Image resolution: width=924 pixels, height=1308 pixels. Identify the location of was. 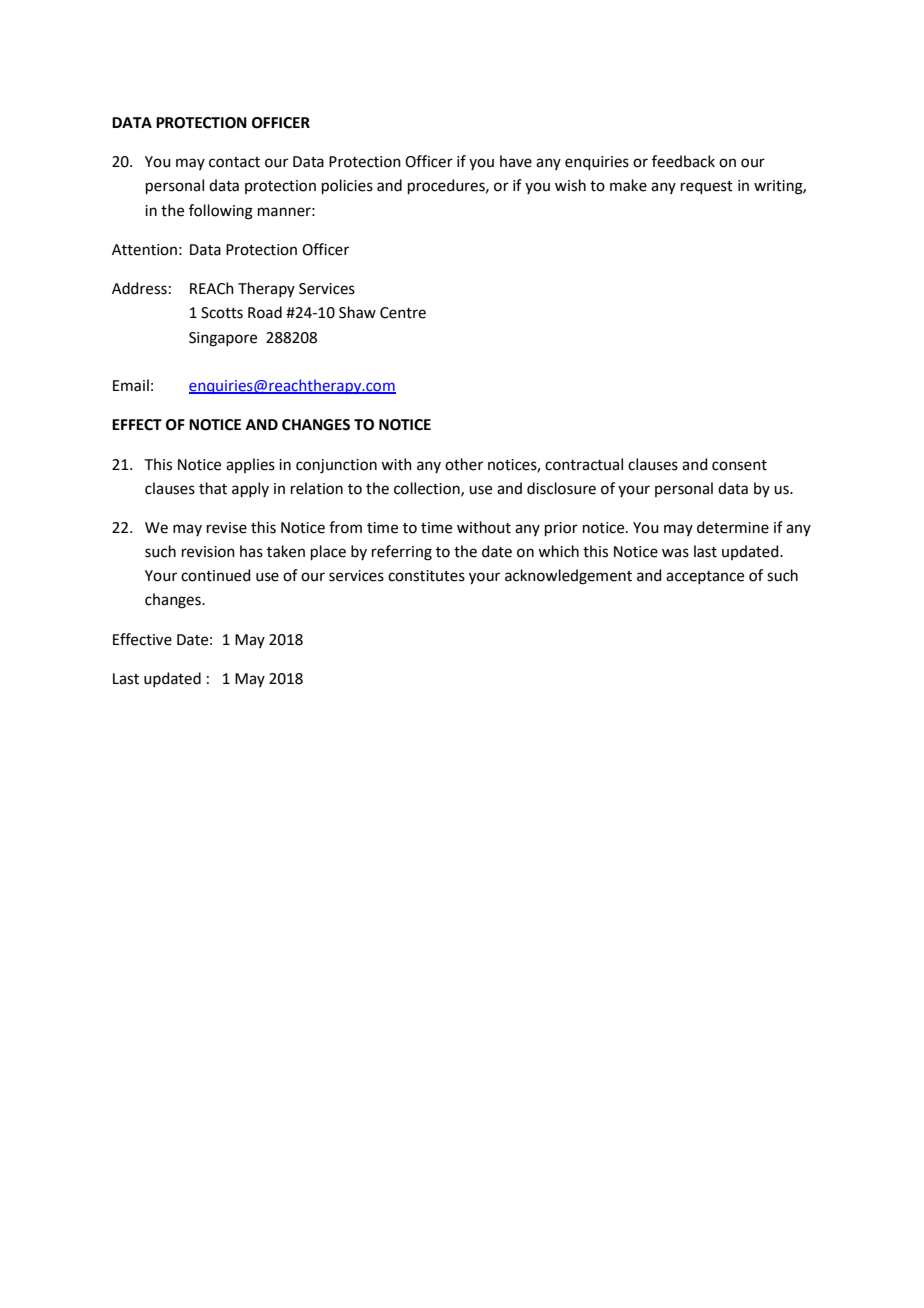
(675, 553).
